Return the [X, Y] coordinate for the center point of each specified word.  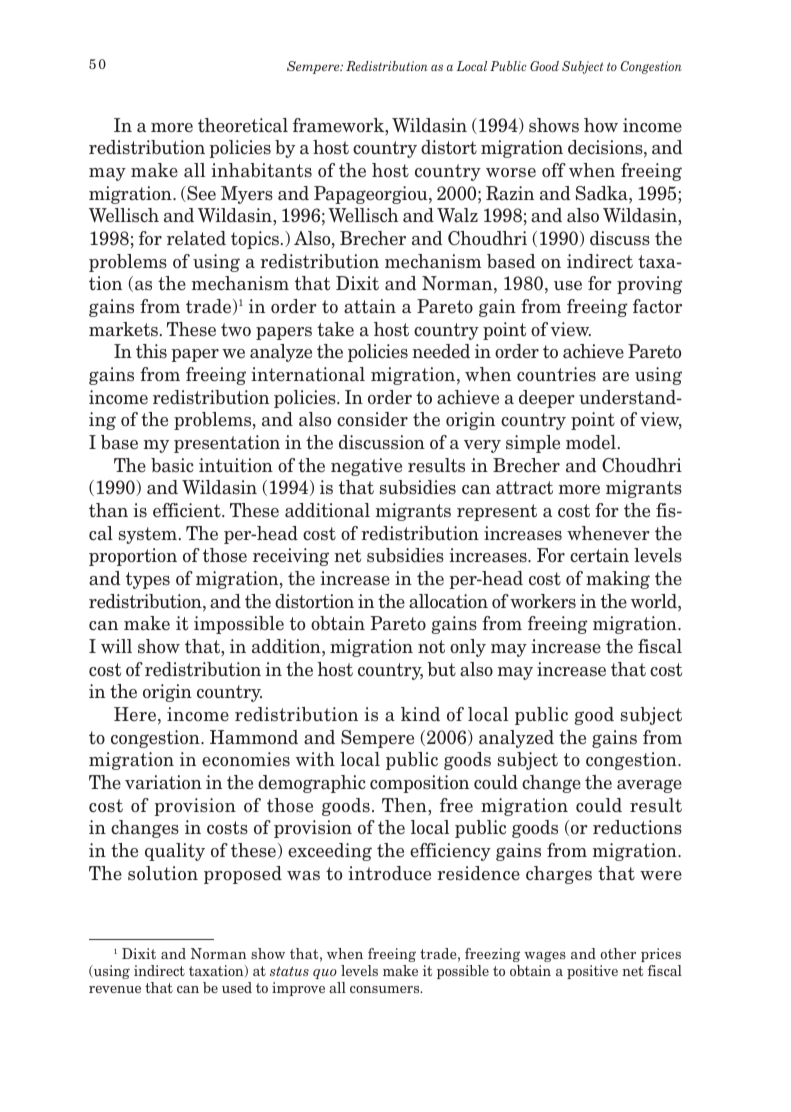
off [554, 170]
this [151, 351]
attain [370, 306]
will [116, 646]
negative [366, 467]
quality [175, 852]
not [431, 647]
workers [543, 601]
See [200, 194]
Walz [457, 215]
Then [405, 805]
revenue [115, 989]
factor [657, 306]
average [649, 786]
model [591, 442]
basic [172, 465]
